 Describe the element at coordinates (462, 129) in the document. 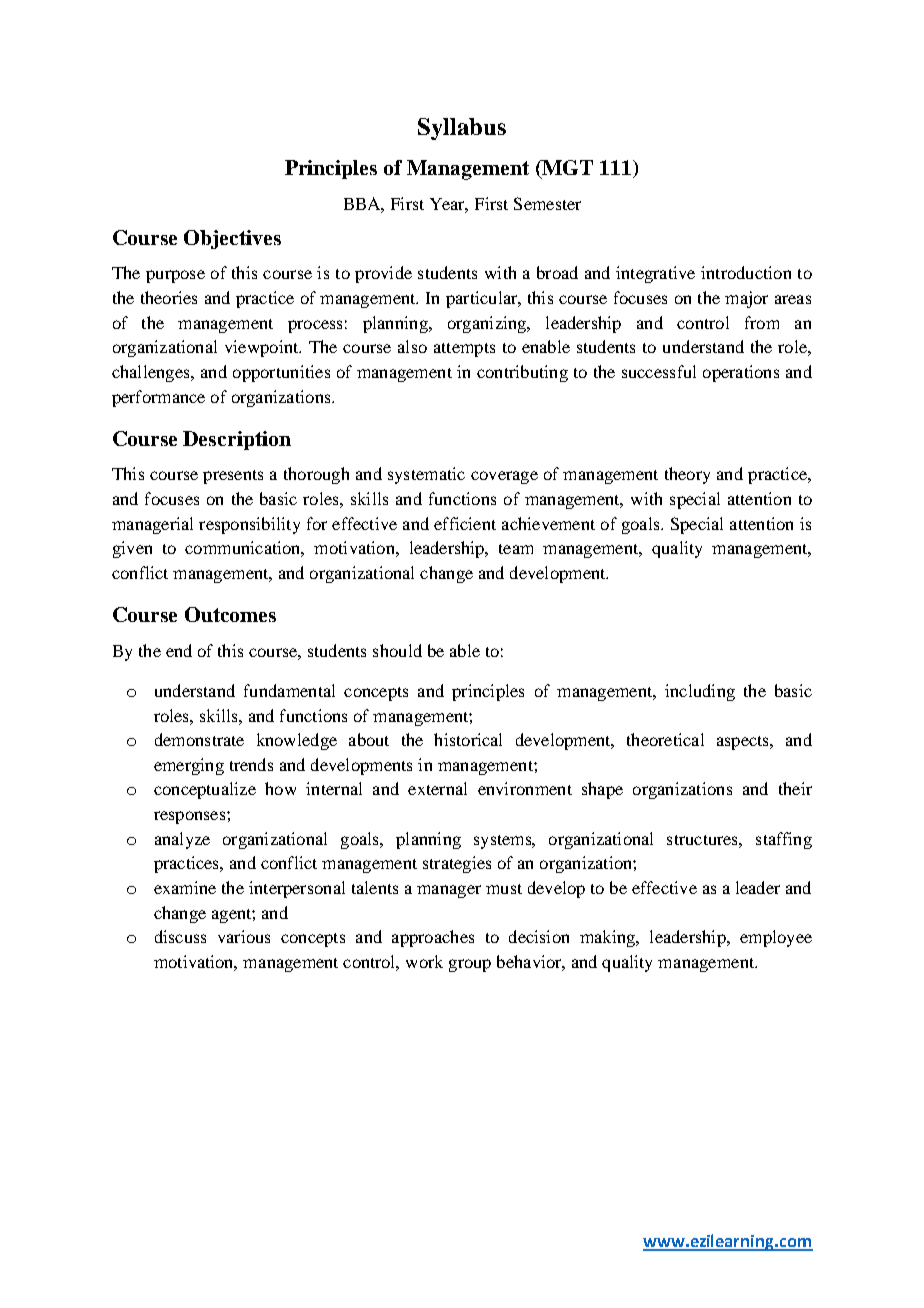

I see `Syllabus` at that location.
